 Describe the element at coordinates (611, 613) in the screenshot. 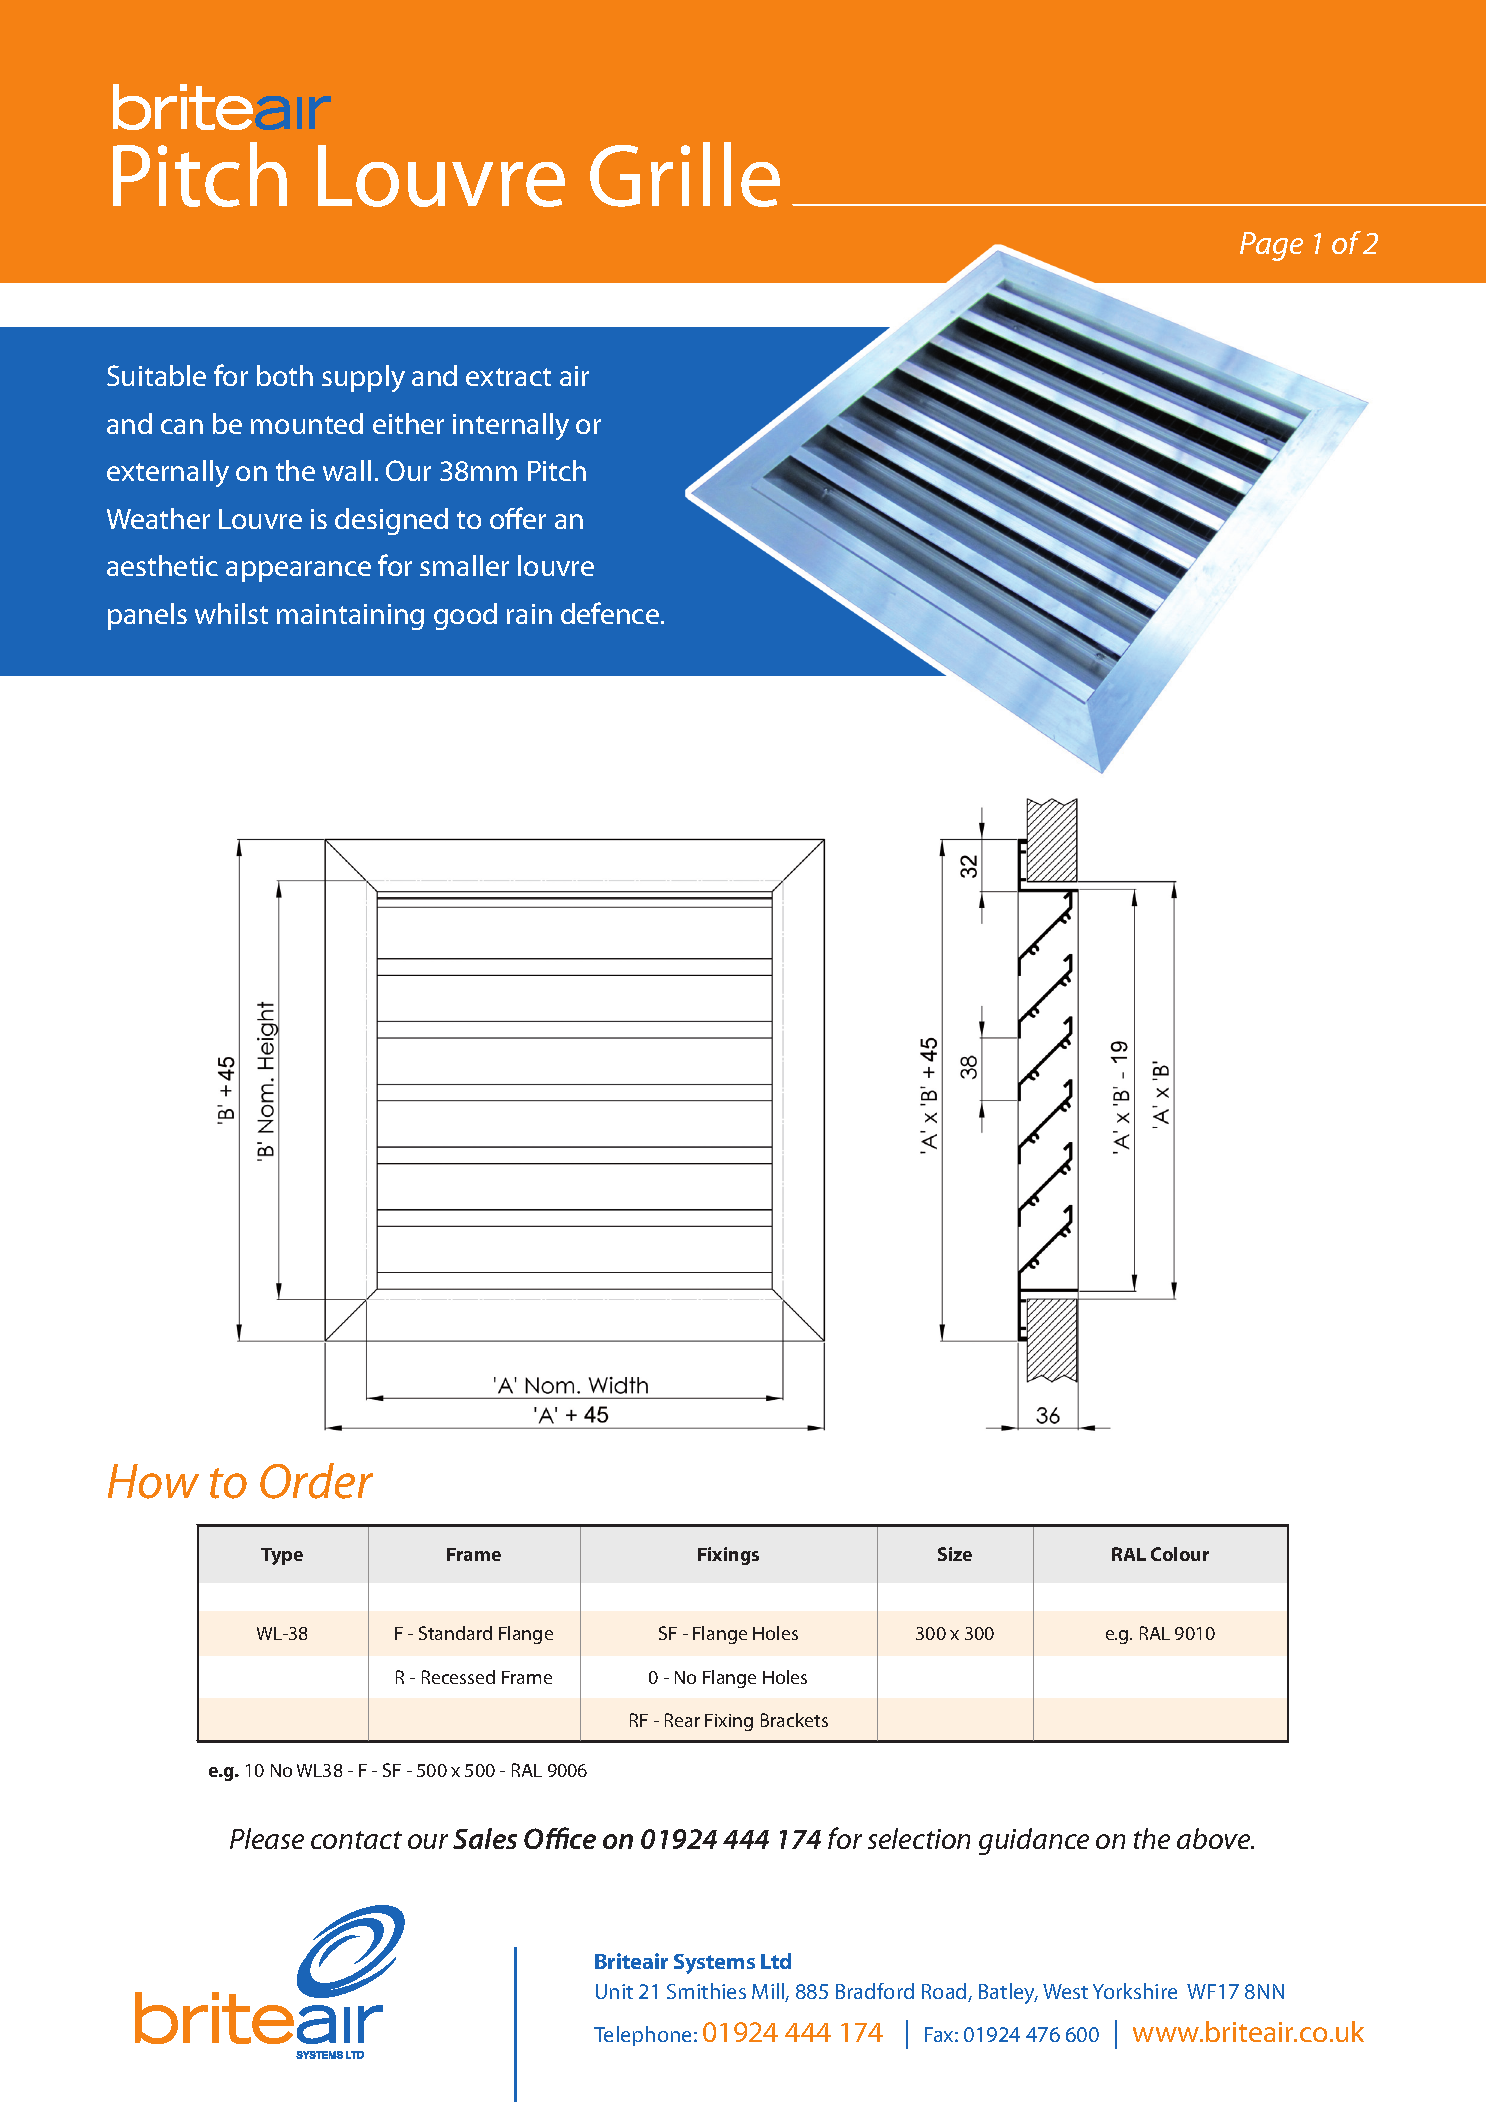

I see `defence` at that location.
